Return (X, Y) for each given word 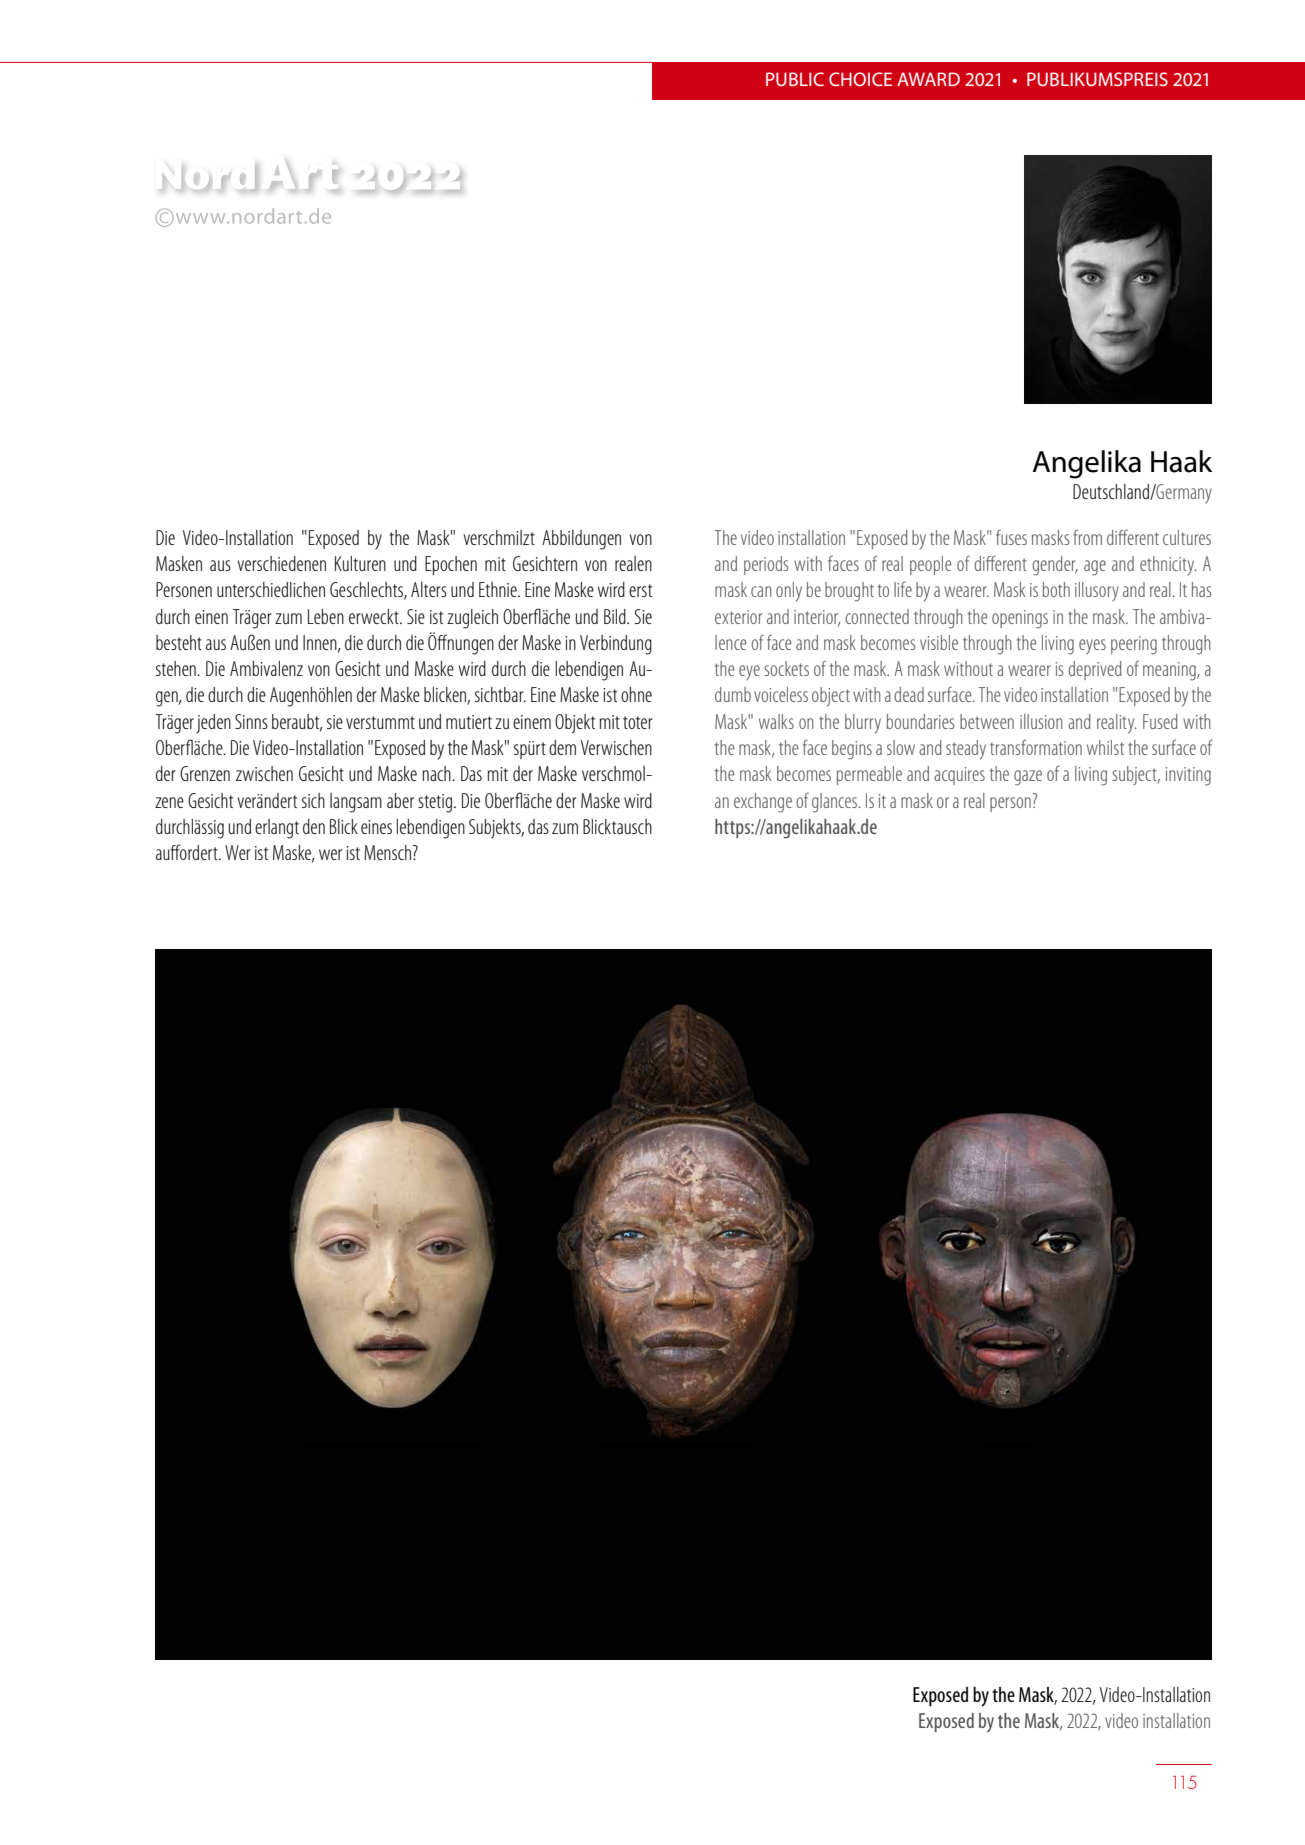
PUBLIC (795, 79)
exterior (738, 617)
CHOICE (860, 79)
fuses (1011, 537)
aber (400, 800)
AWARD (928, 79)
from (1087, 537)
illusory (1097, 591)
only (789, 592)
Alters (429, 589)
